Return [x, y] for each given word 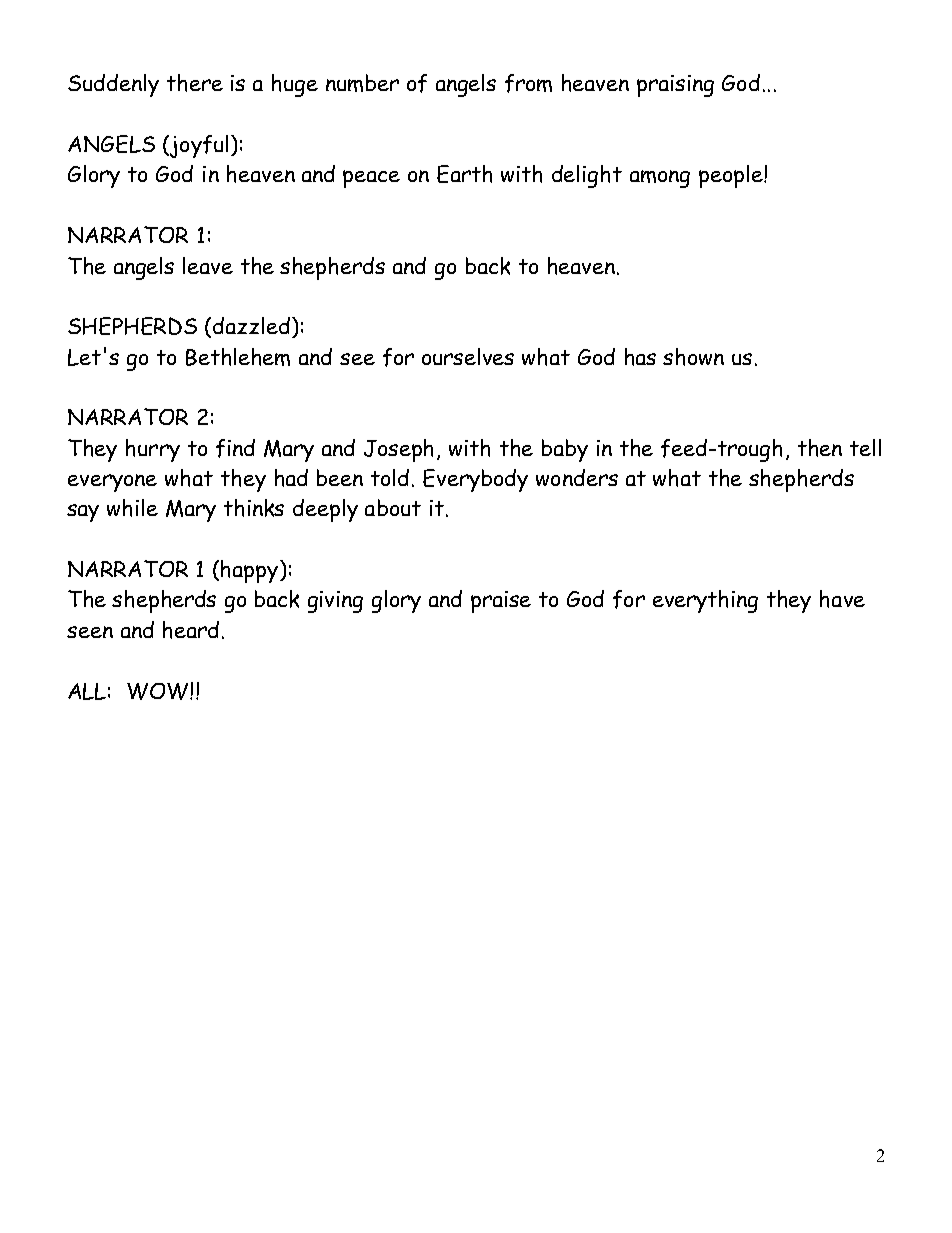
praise [501, 602]
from [528, 83]
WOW [159, 691]
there [195, 83]
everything [705, 601]
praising [675, 86]
